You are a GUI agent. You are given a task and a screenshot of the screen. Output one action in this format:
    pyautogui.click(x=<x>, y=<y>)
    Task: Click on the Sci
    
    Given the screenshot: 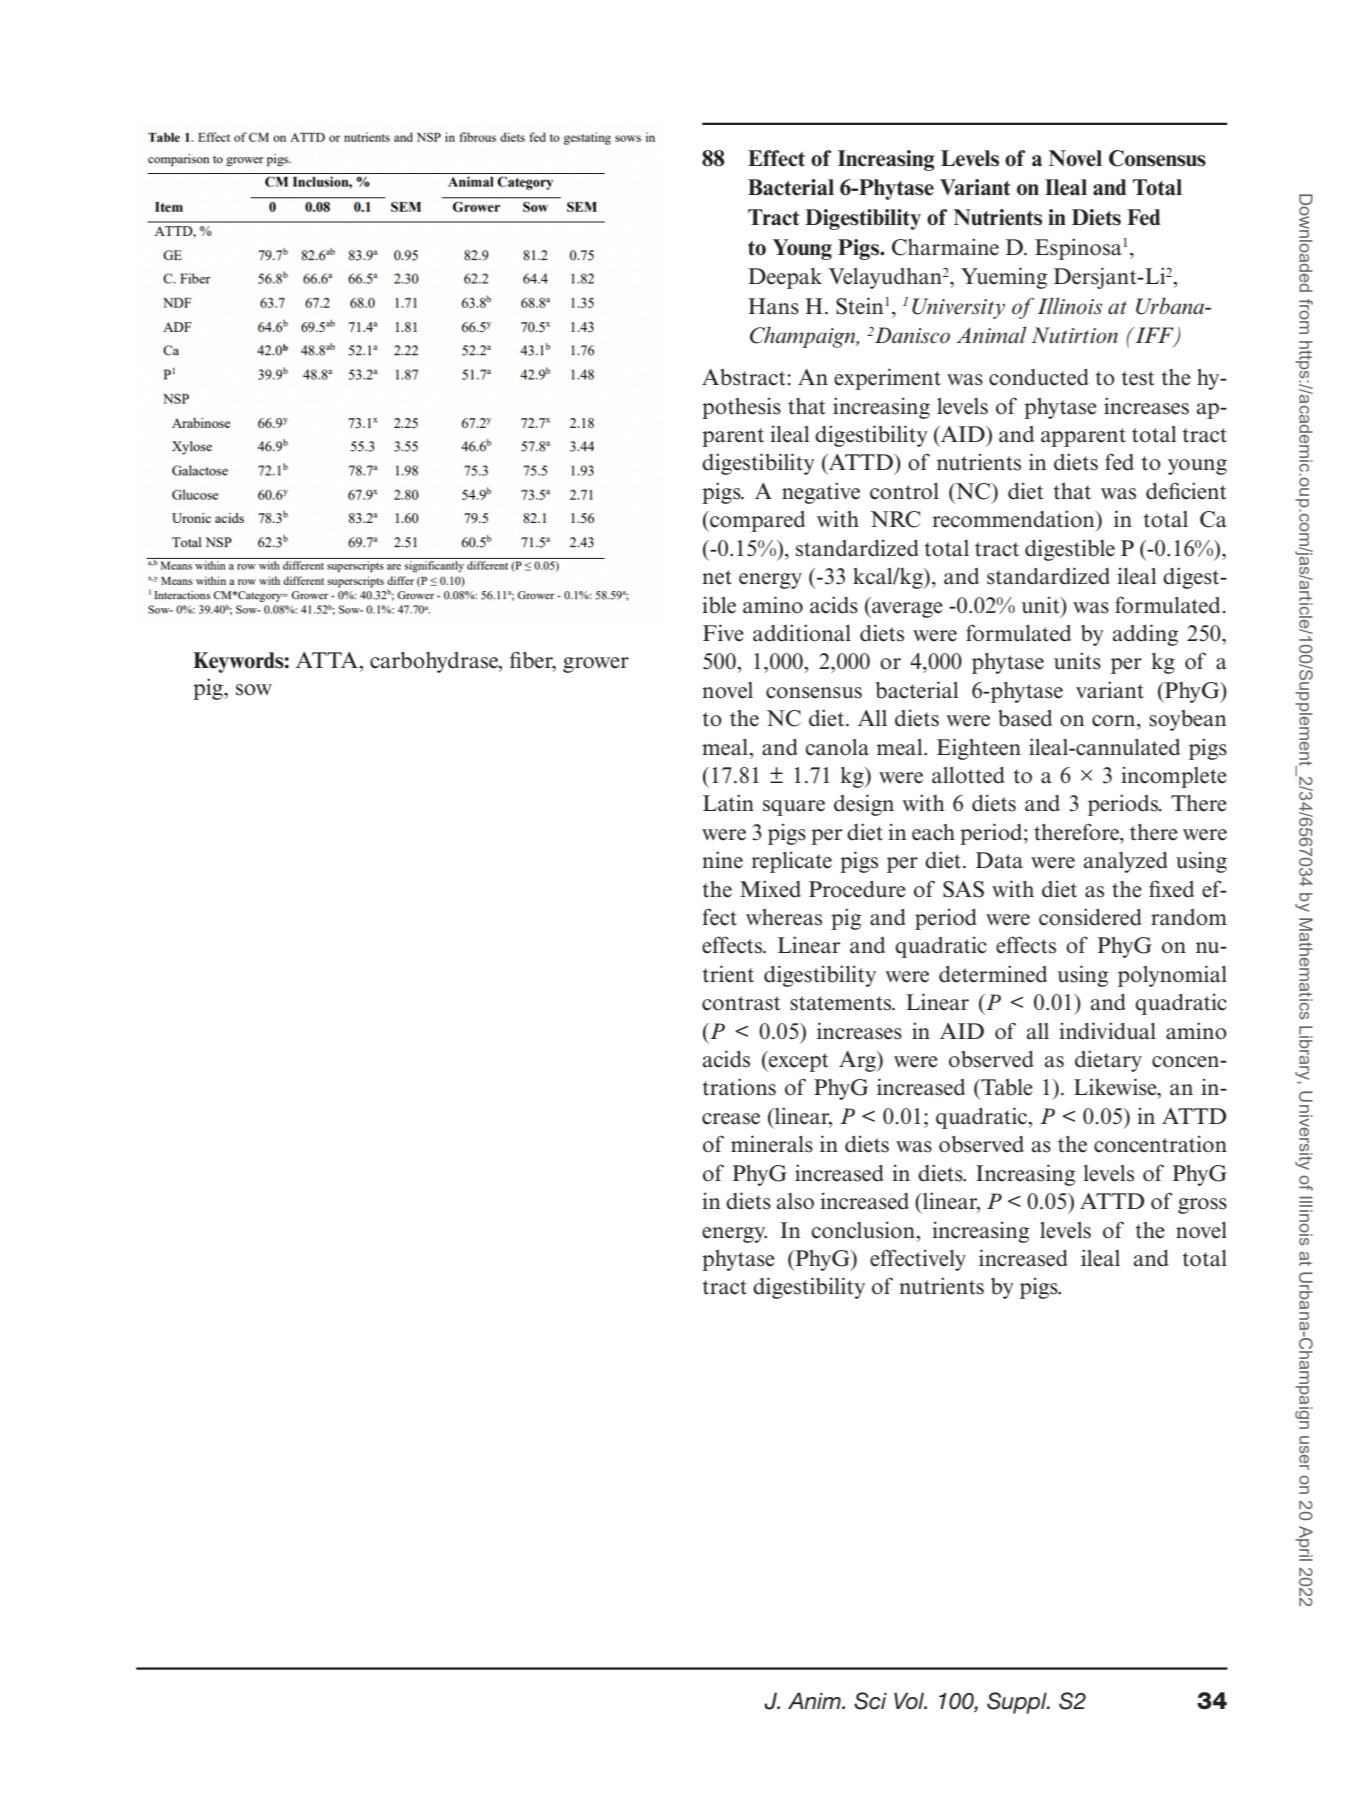 What is the action you would take?
    pyautogui.click(x=870, y=1701)
